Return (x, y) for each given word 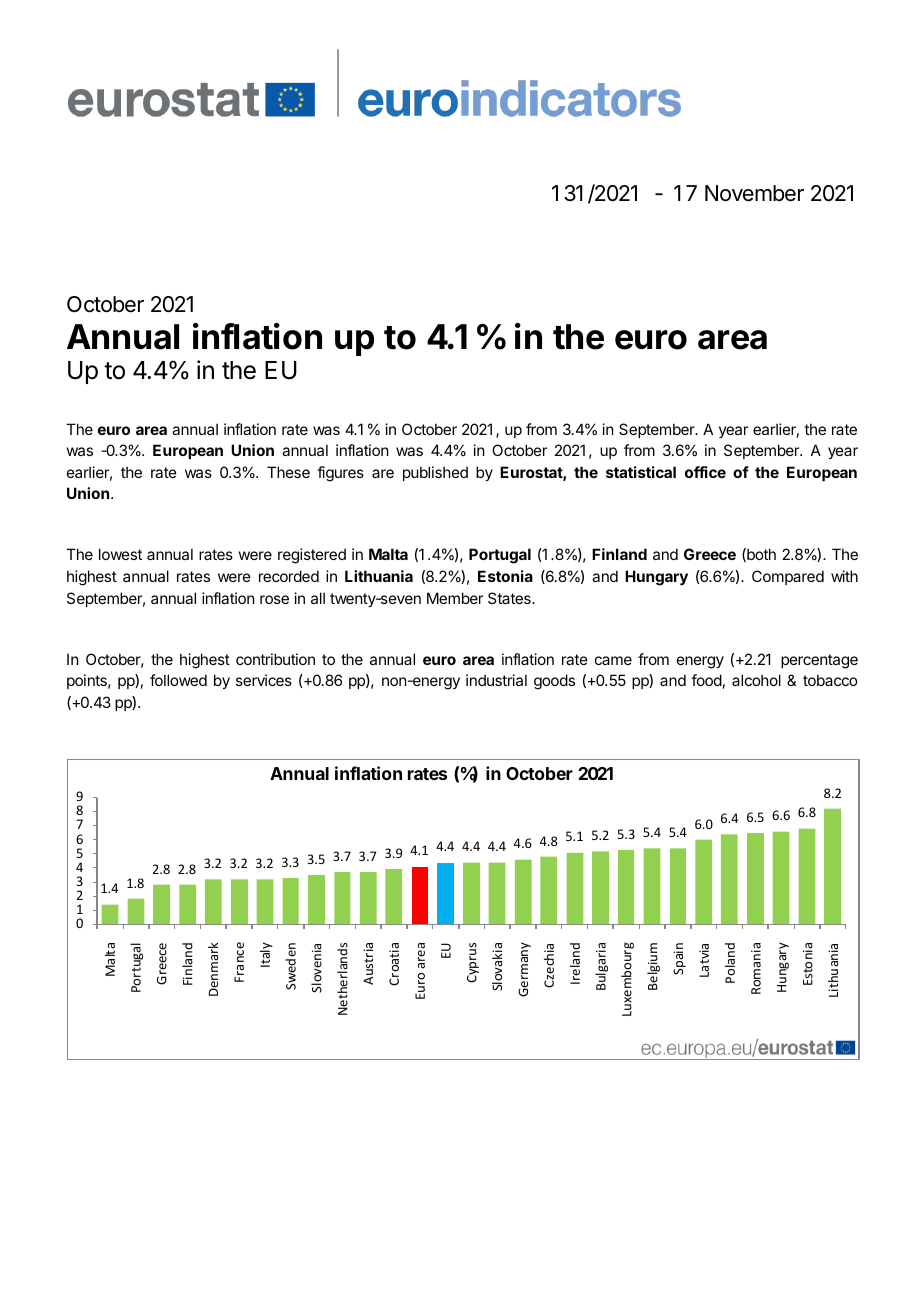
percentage (819, 661)
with (844, 576)
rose (274, 599)
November (754, 193)
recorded (289, 576)
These (288, 472)
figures (340, 474)
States (510, 598)
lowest (120, 554)
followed (178, 680)
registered (312, 556)
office (705, 472)
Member (455, 598)
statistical (641, 472)
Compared (788, 577)
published (435, 473)
